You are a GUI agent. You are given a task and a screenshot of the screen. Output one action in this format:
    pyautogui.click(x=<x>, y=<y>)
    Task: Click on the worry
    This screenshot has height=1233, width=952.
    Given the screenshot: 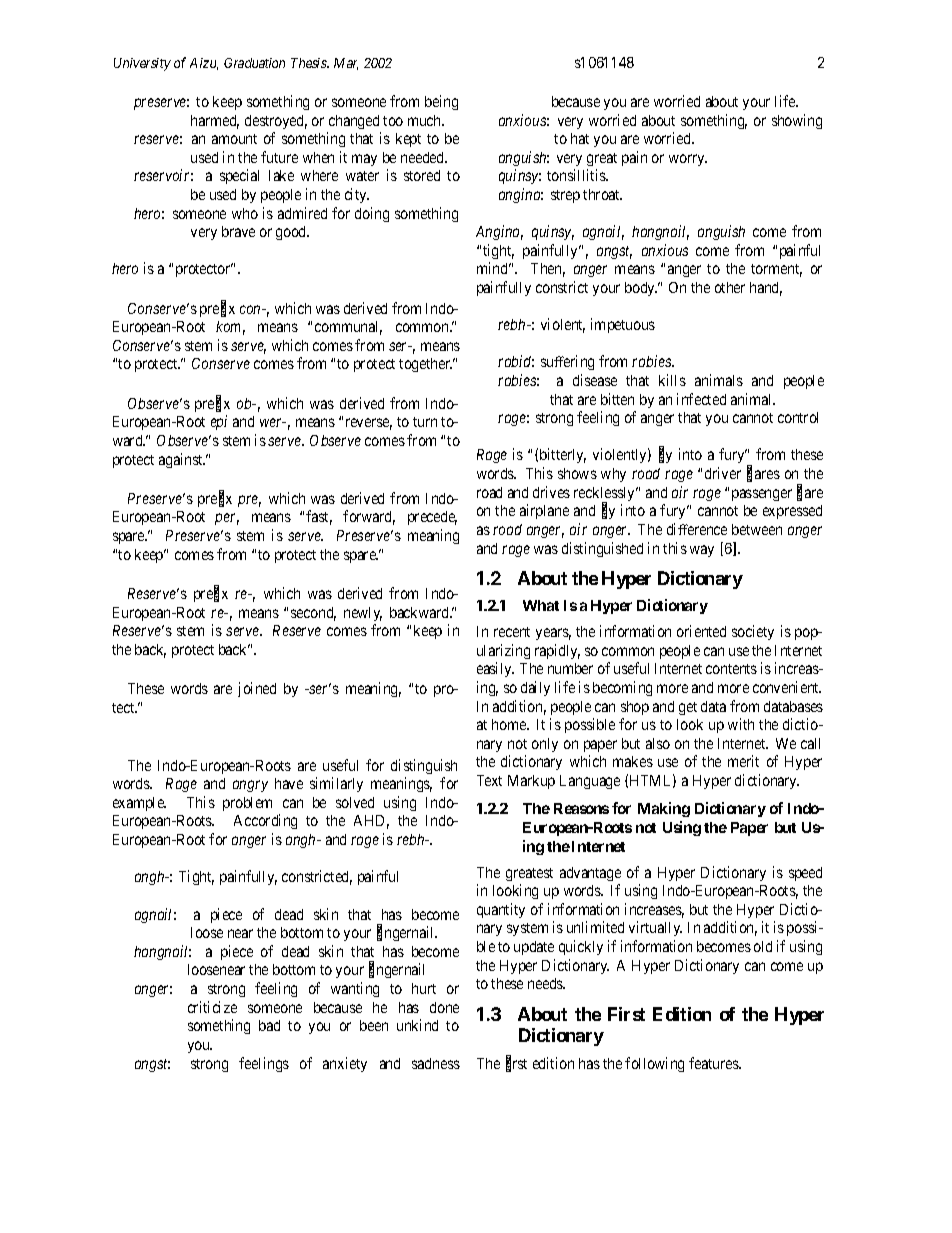 What is the action you would take?
    pyautogui.click(x=688, y=160)
